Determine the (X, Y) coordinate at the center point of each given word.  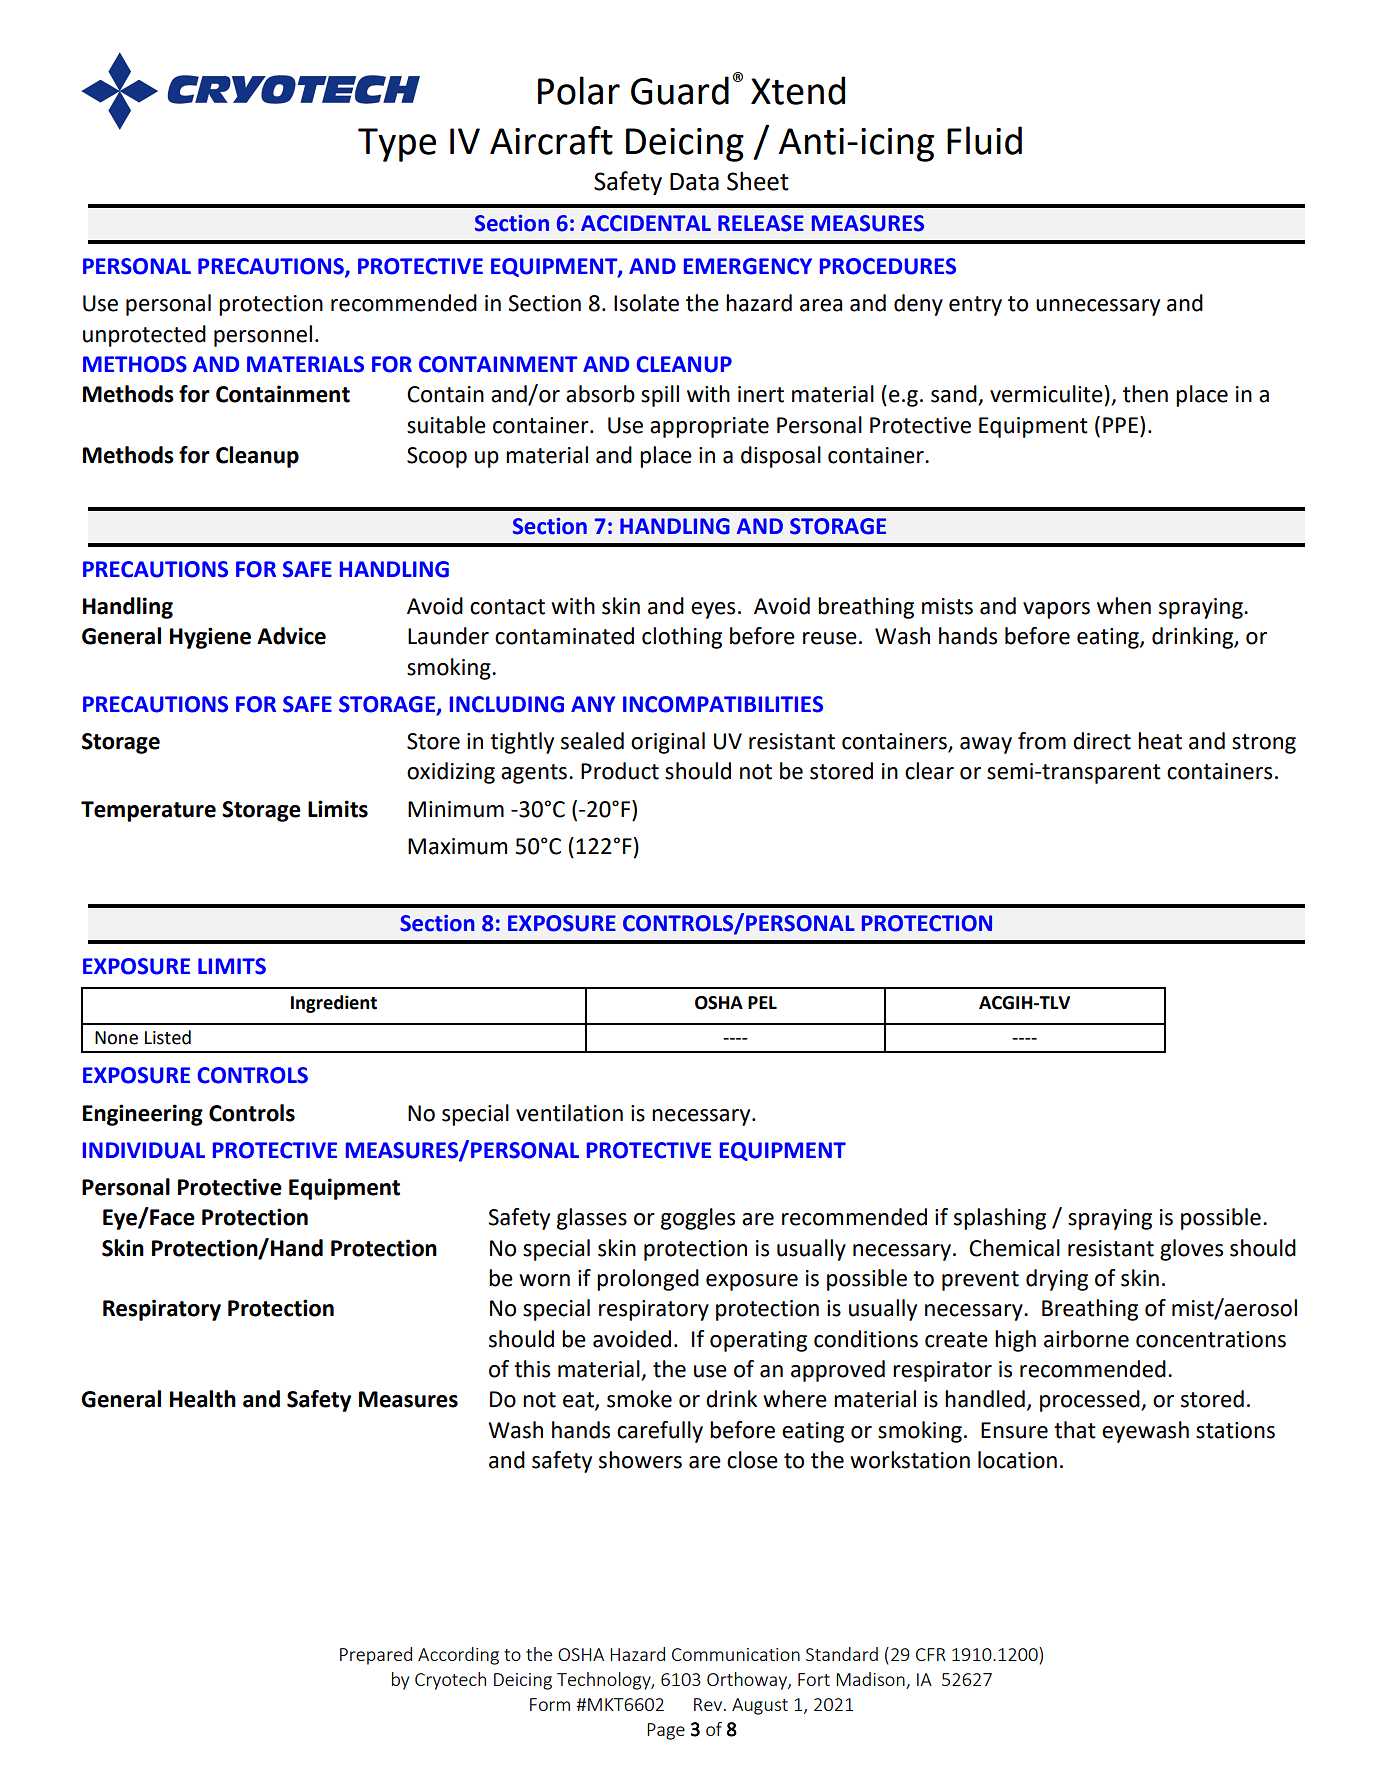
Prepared (376, 1656)
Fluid (984, 140)
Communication (736, 1654)
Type (397, 145)
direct (1102, 741)
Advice (291, 636)
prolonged (648, 1280)
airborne (1086, 1339)
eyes (713, 610)
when (1124, 606)
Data (694, 182)
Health (203, 1399)
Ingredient (334, 1004)
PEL (762, 1002)
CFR (931, 1654)
